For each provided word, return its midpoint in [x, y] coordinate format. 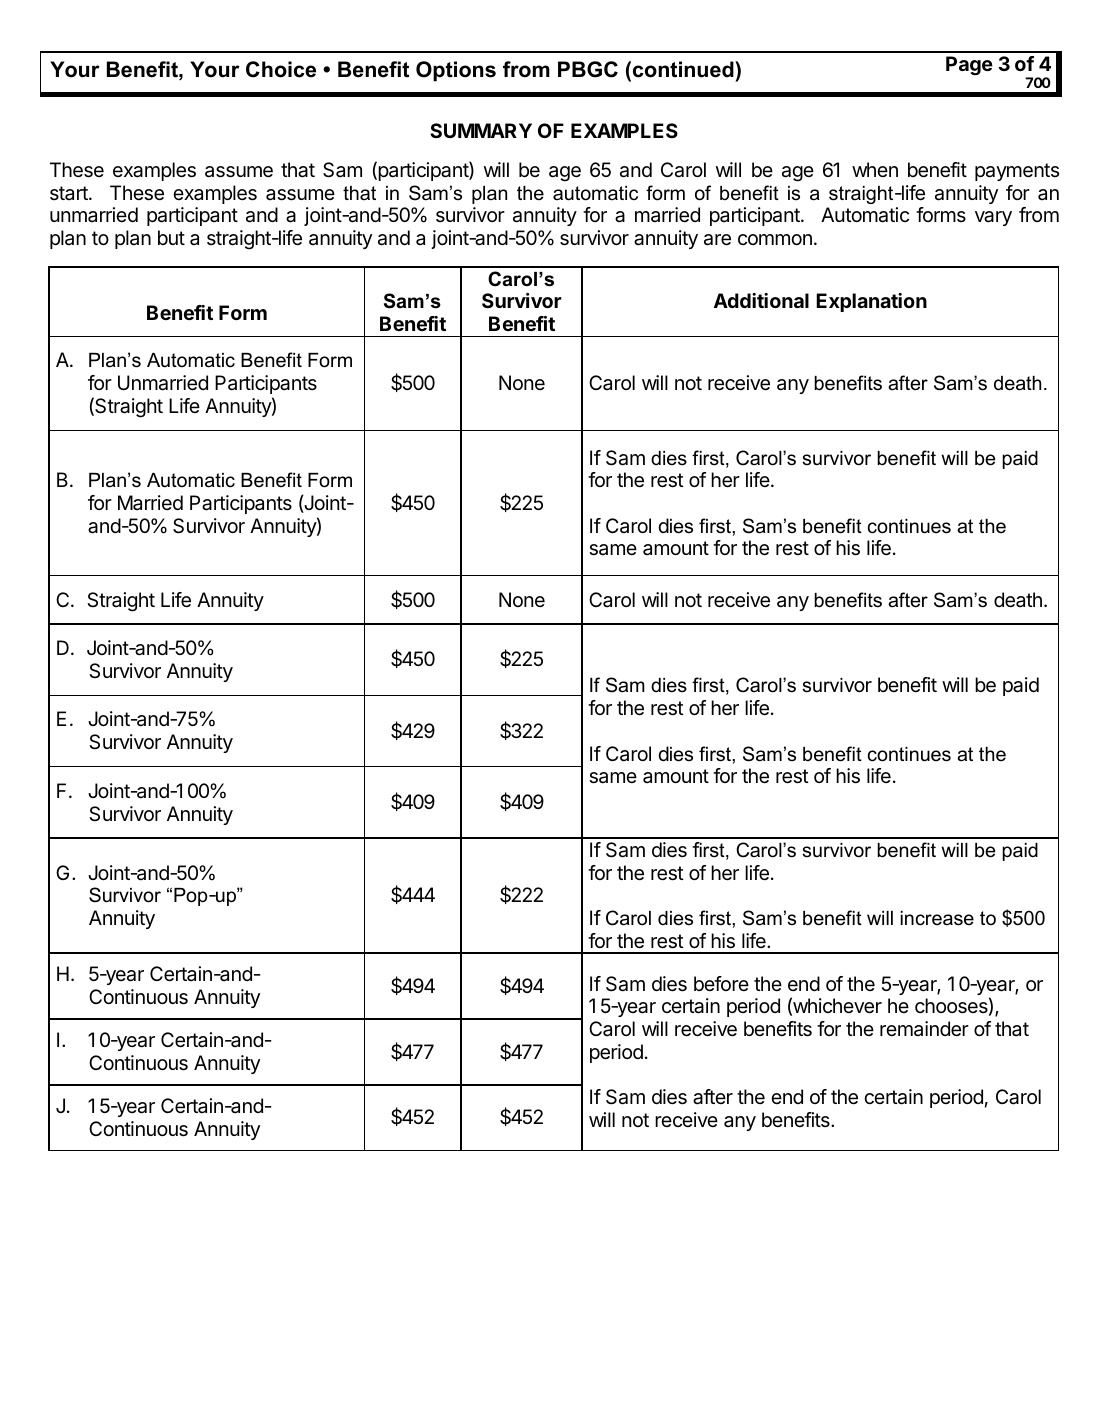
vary [993, 218]
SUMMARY [481, 130]
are [717, 240]
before [721, 983]
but [171, 237]
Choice [281, 69]
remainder [924, 1029]
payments [1017, 172]
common [775, 239]
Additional [761, 300]
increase [937, 918]
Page [969, 66]
